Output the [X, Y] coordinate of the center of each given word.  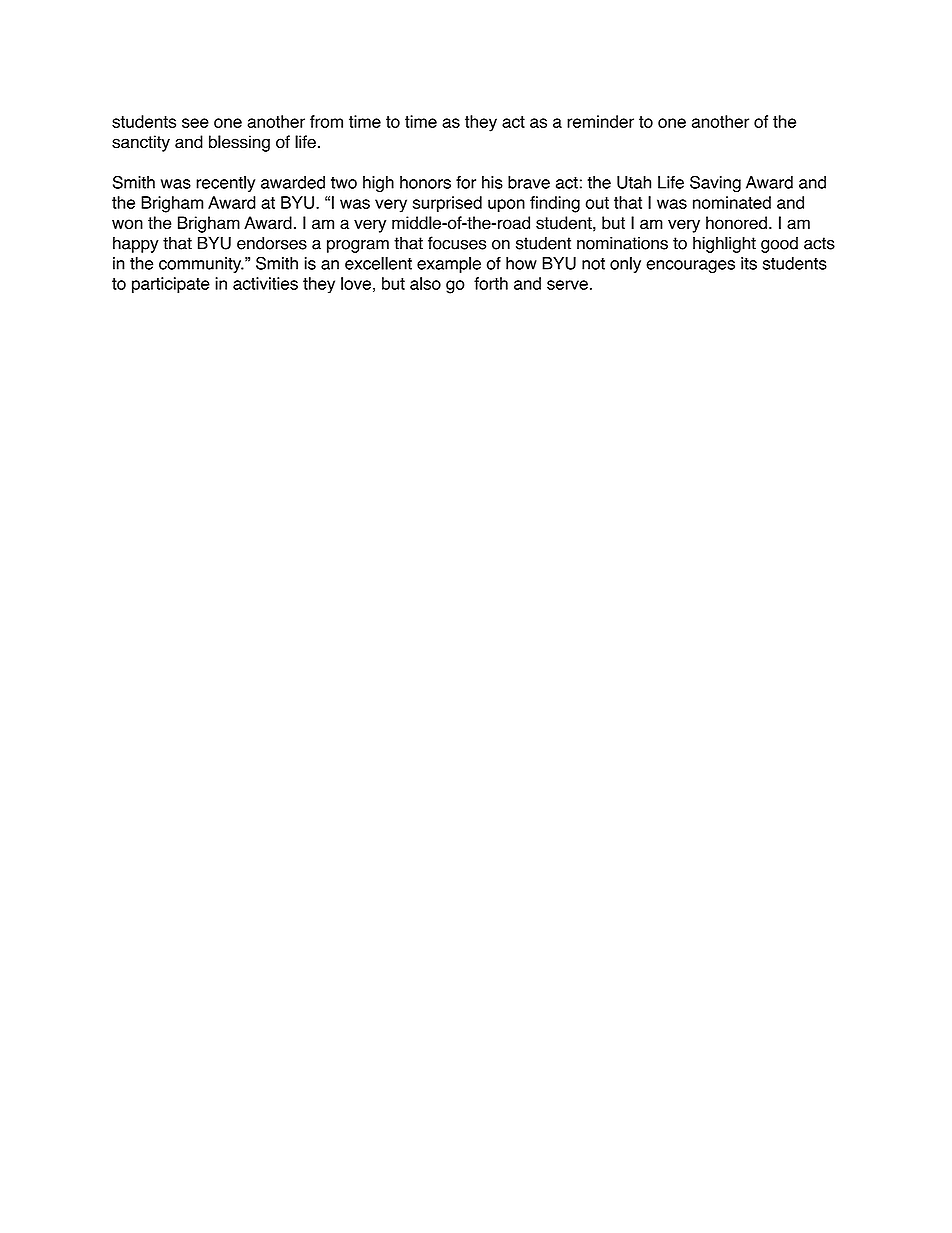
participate [171, 285]
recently [225, 184]
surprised [447, 204]
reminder [600, 121]
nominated [732, 202]
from [326, 121]
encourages [690, 266]
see [195, 123]
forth [491, 283]
